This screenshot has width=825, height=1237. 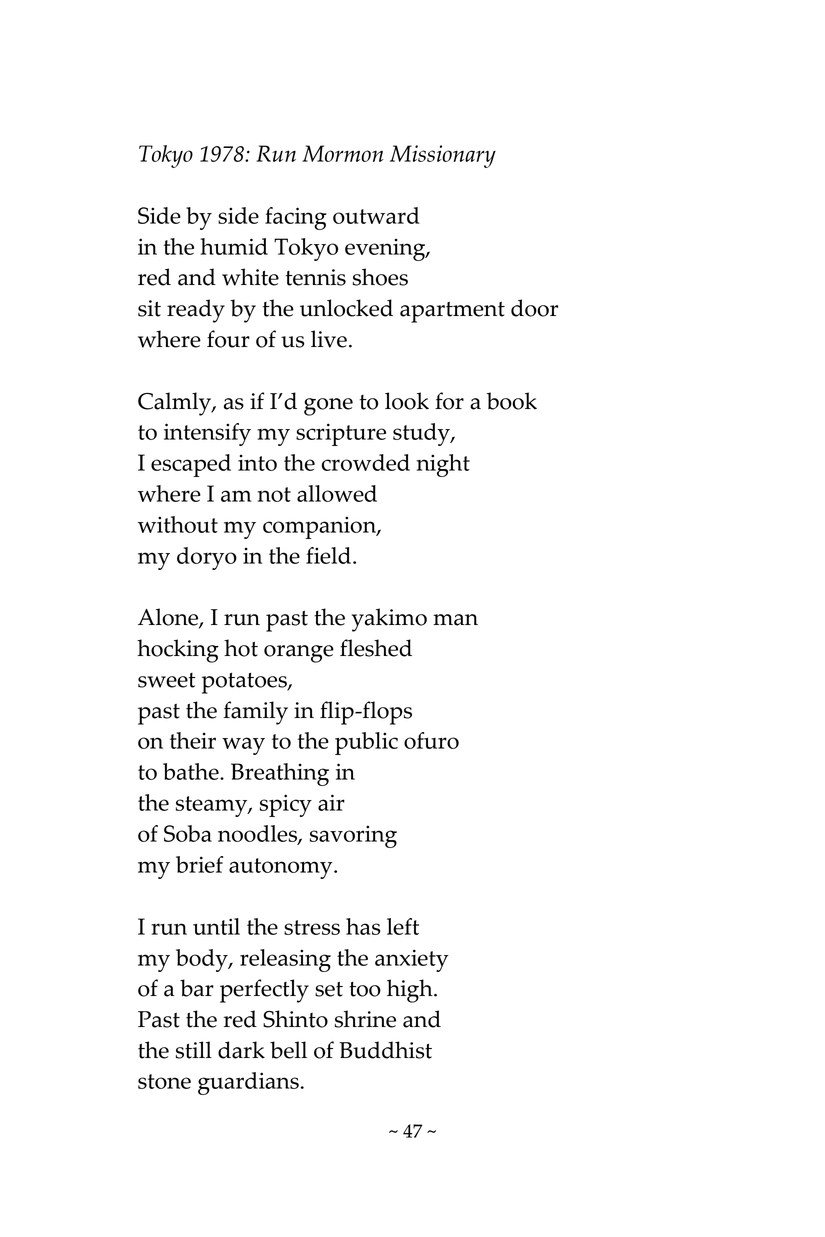 What do you see at coordinates (455, 620) in the screenshot?
I see `man` at bounding box center [455, 620].
